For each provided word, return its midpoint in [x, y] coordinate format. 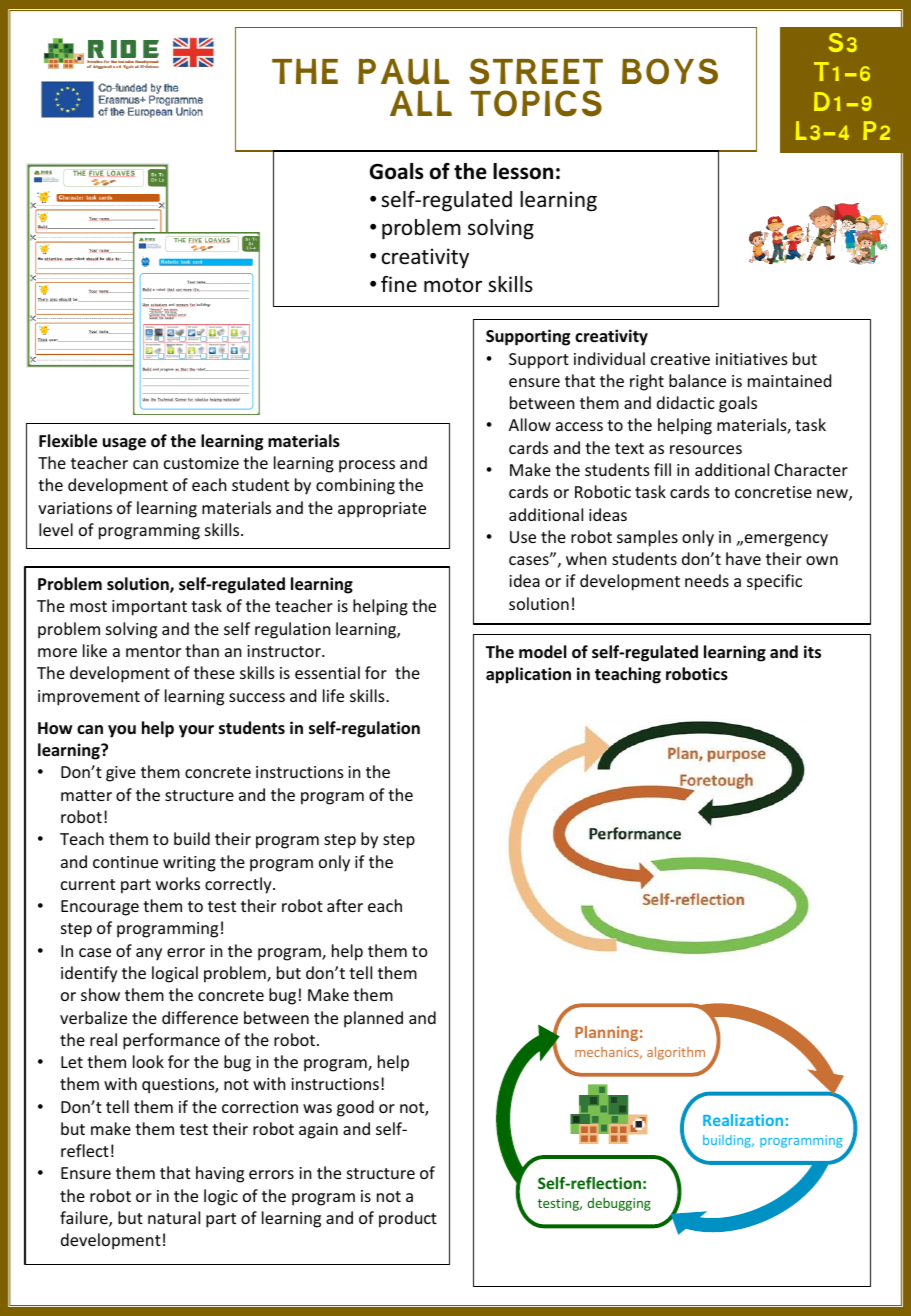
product [408, 1219]
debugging [619, 1204]
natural [174, 1217]
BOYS [670, 71]
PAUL [403, 72]
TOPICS [536, 103]
